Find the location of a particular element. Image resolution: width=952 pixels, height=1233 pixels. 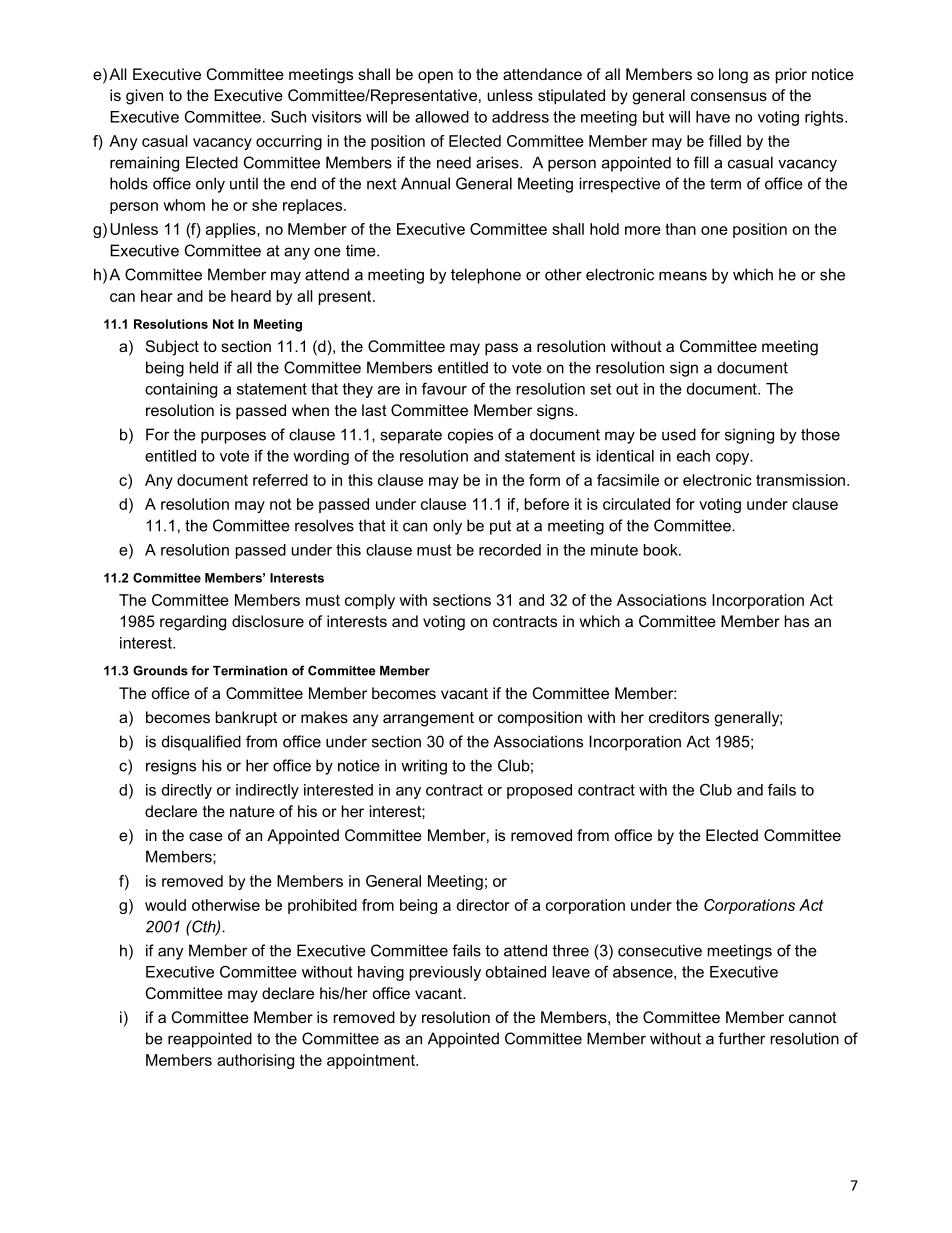

creditors is located at coordinates (679, 717).
